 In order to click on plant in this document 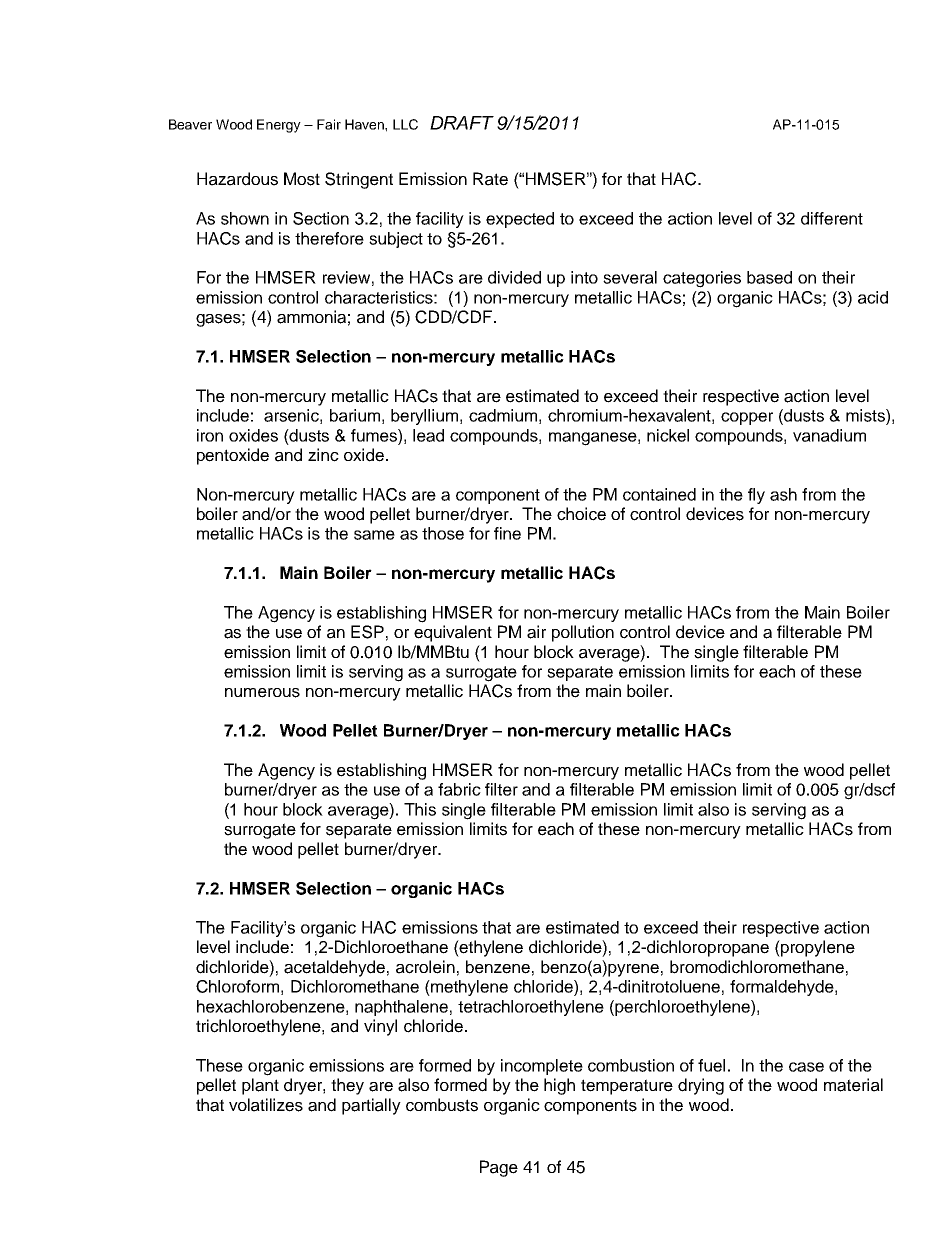, I will do `click(260, 1086)`.
